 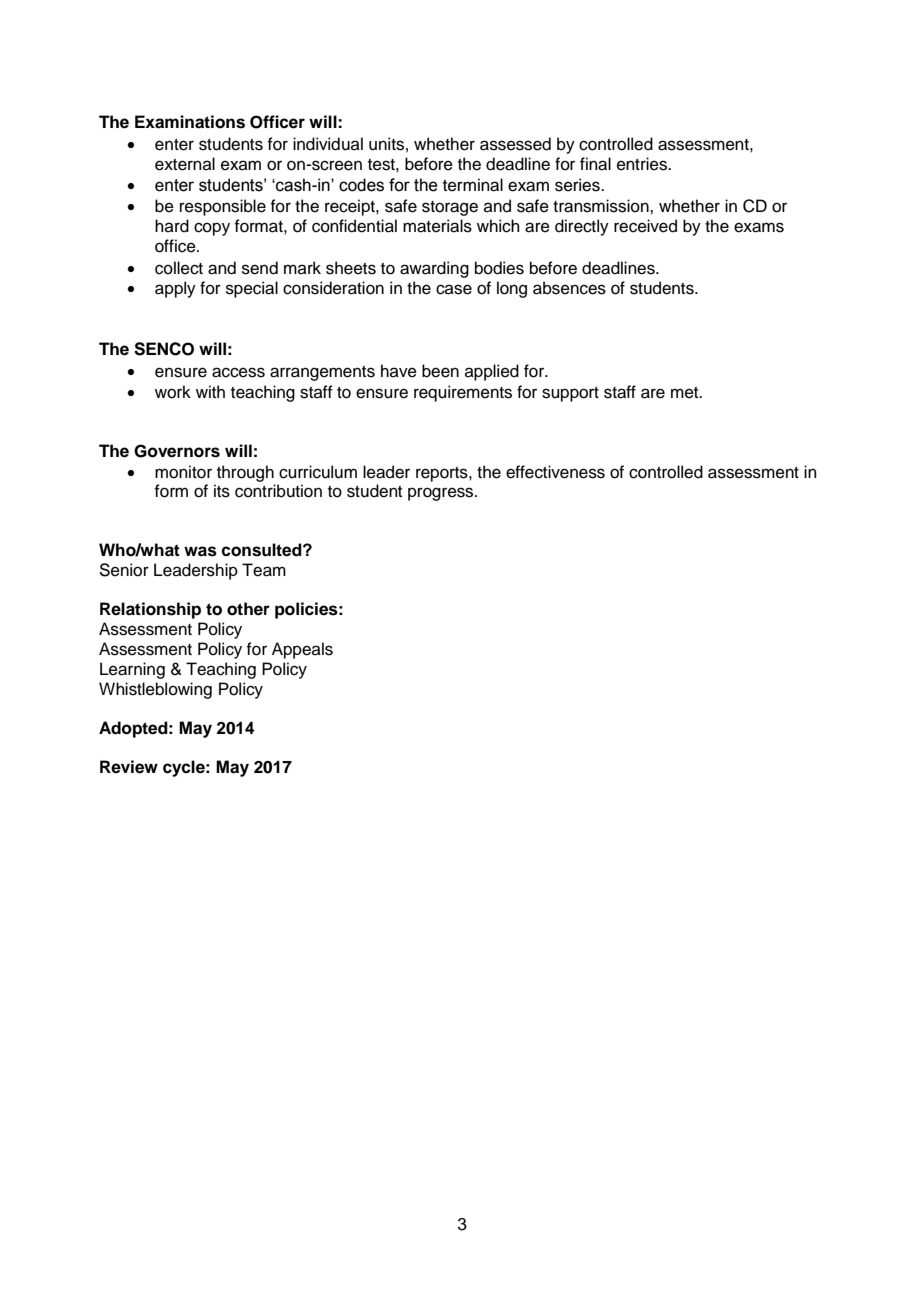 What do you see at coordinates (569, 288) in the page?
I see `absences` at bounding box center [569, 288].
